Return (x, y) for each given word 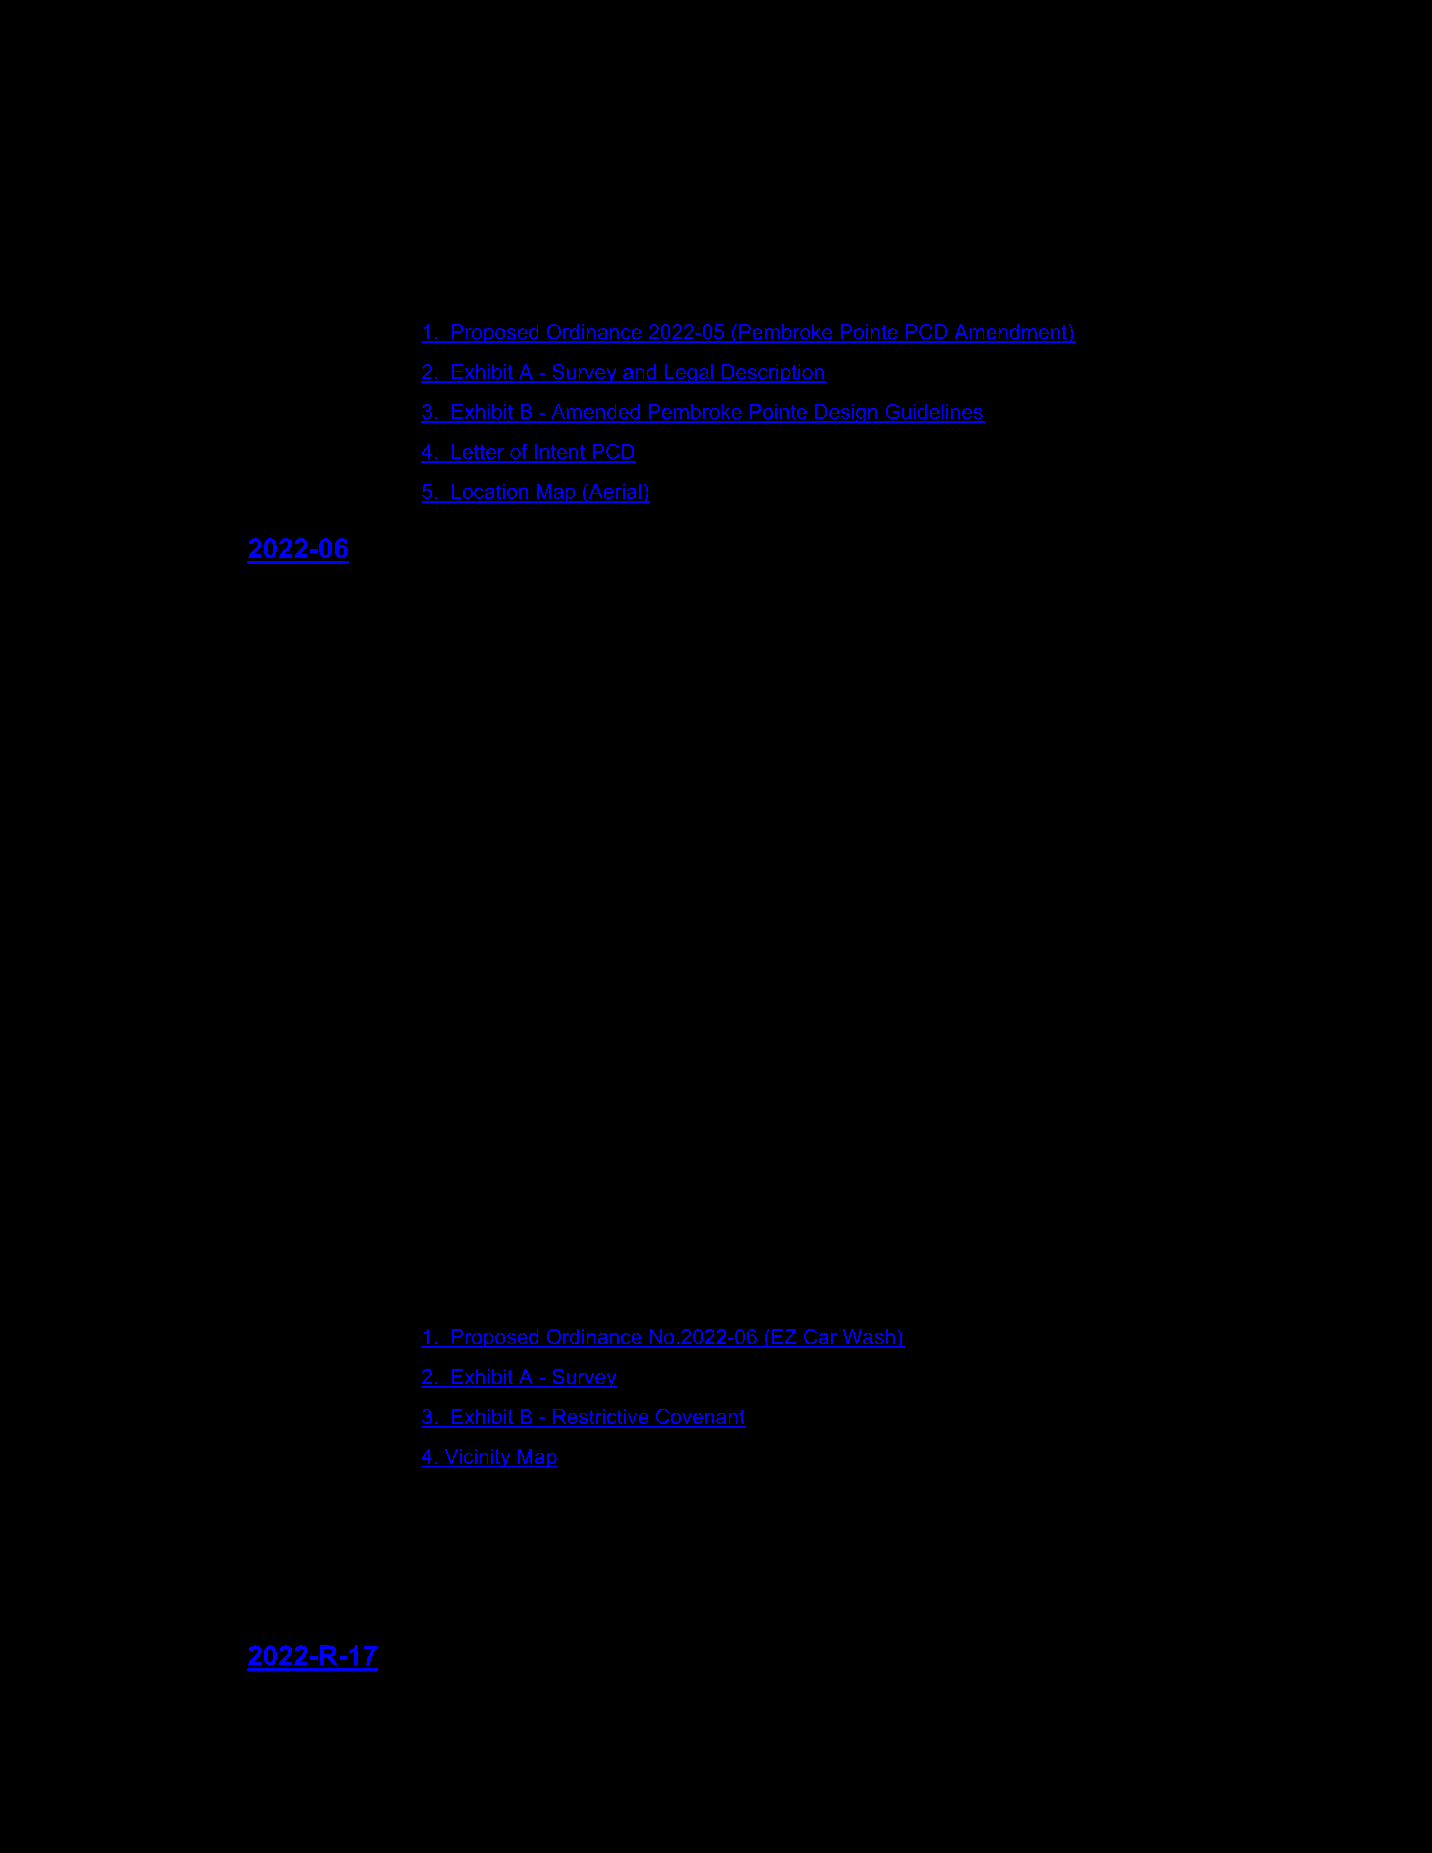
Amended (595, 413)
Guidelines (934, 413)
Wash (868, 1338)
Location (489, 493)
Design (846, 413)
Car (820, 1338)
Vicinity (477, 1458)
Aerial (614, 493)
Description (772, 373)
